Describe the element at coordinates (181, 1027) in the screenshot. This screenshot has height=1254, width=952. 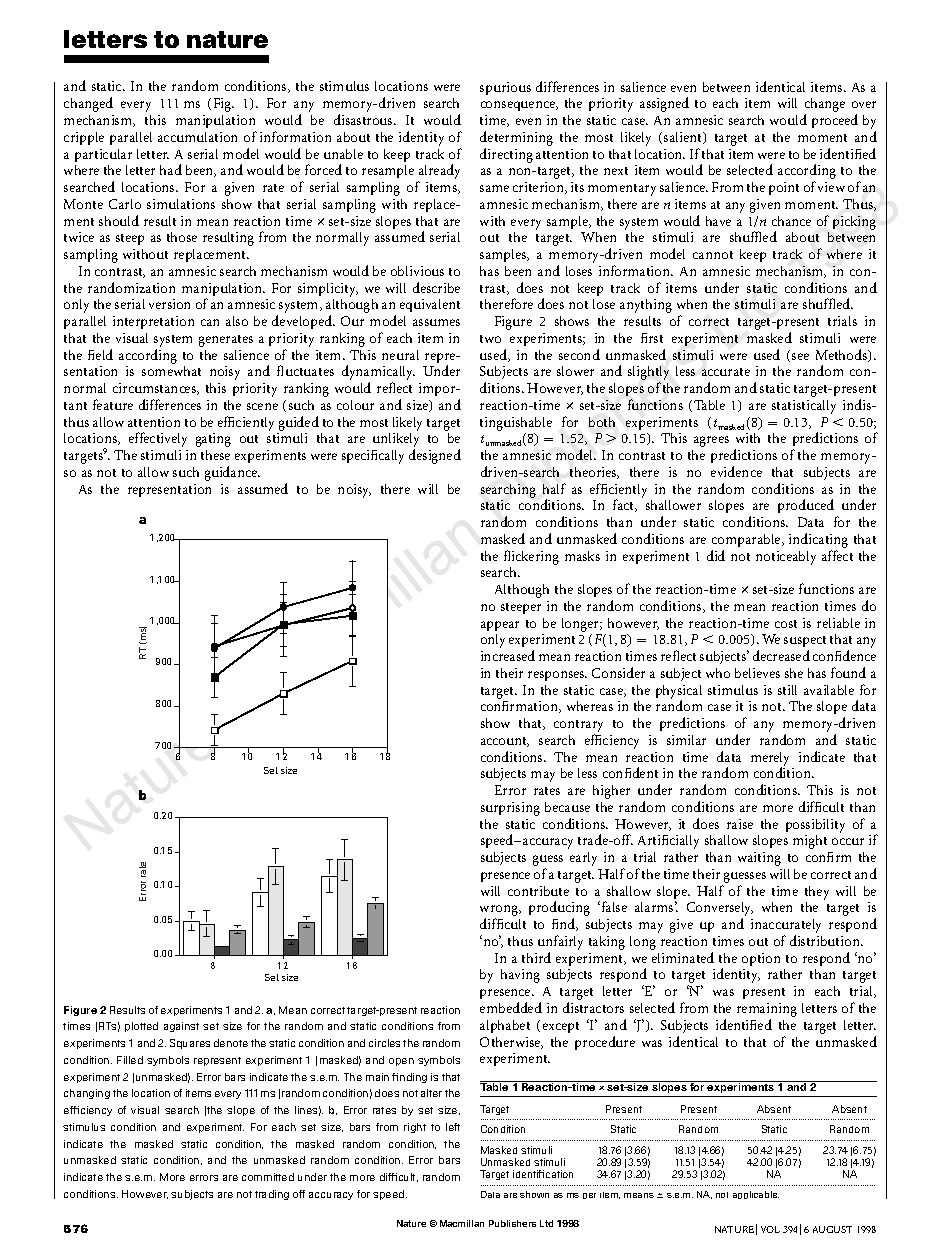
I see `against` at that location.
